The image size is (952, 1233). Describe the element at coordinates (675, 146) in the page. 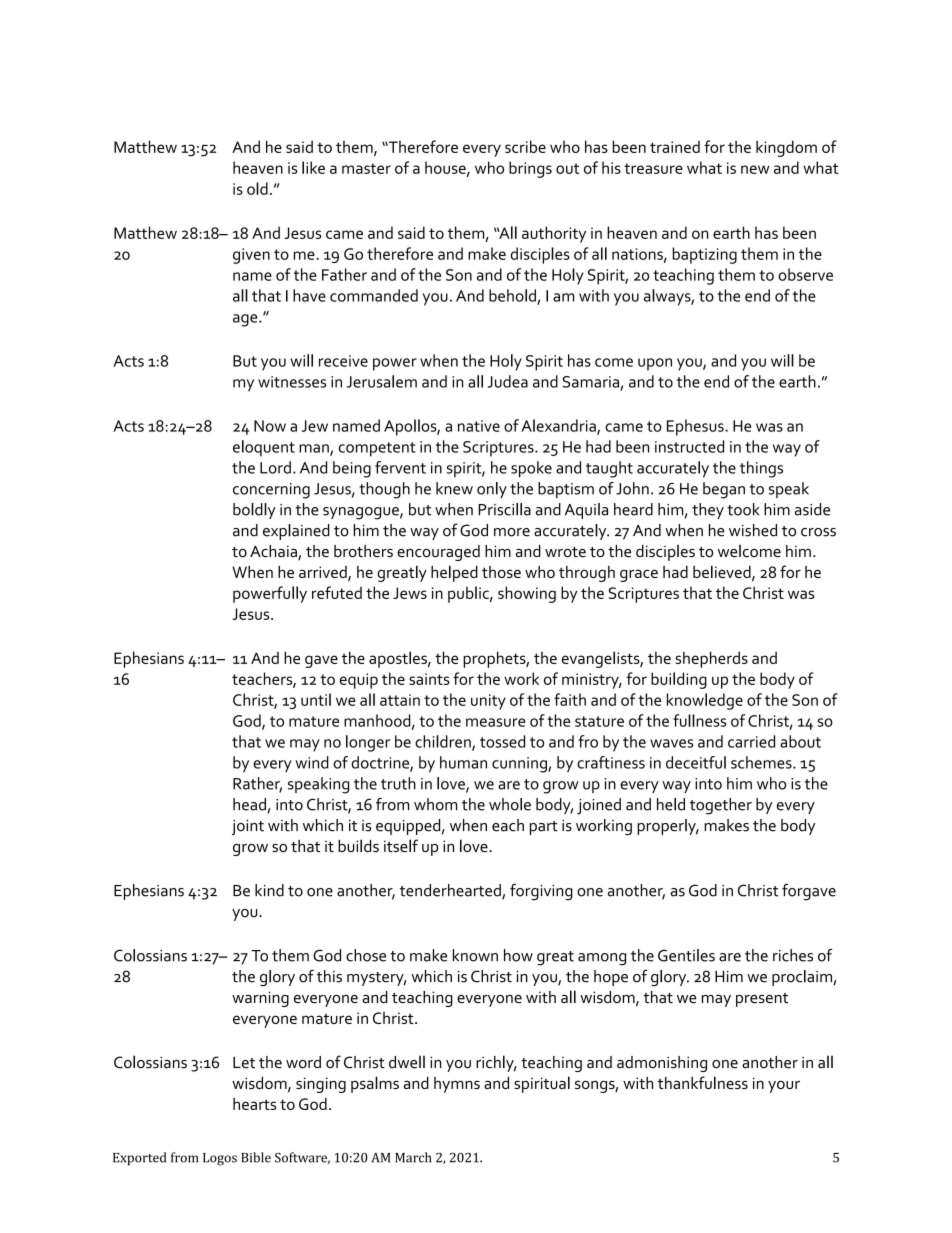

I see `trained` at that location.
